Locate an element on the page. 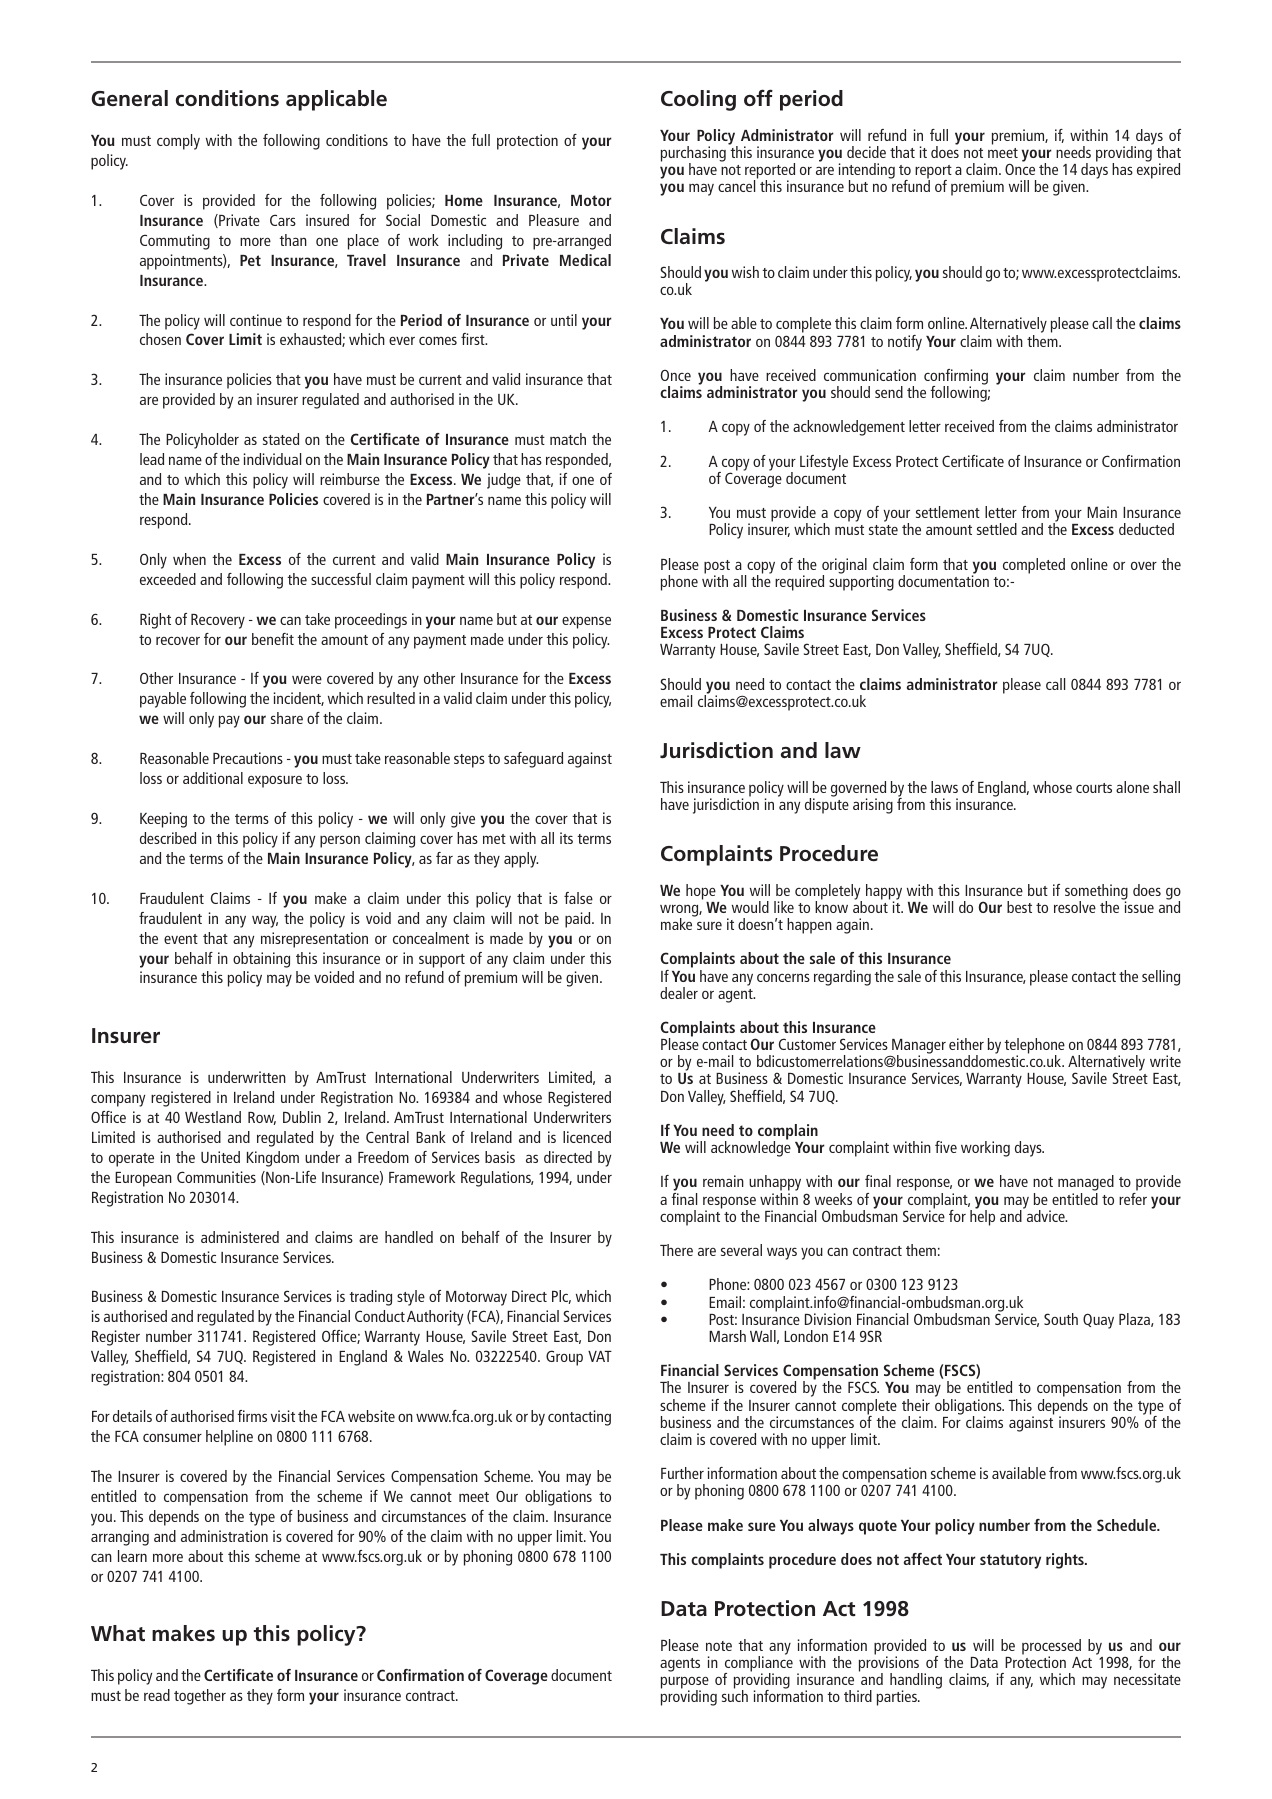  purchasing is located at coordinates (693, 155).
